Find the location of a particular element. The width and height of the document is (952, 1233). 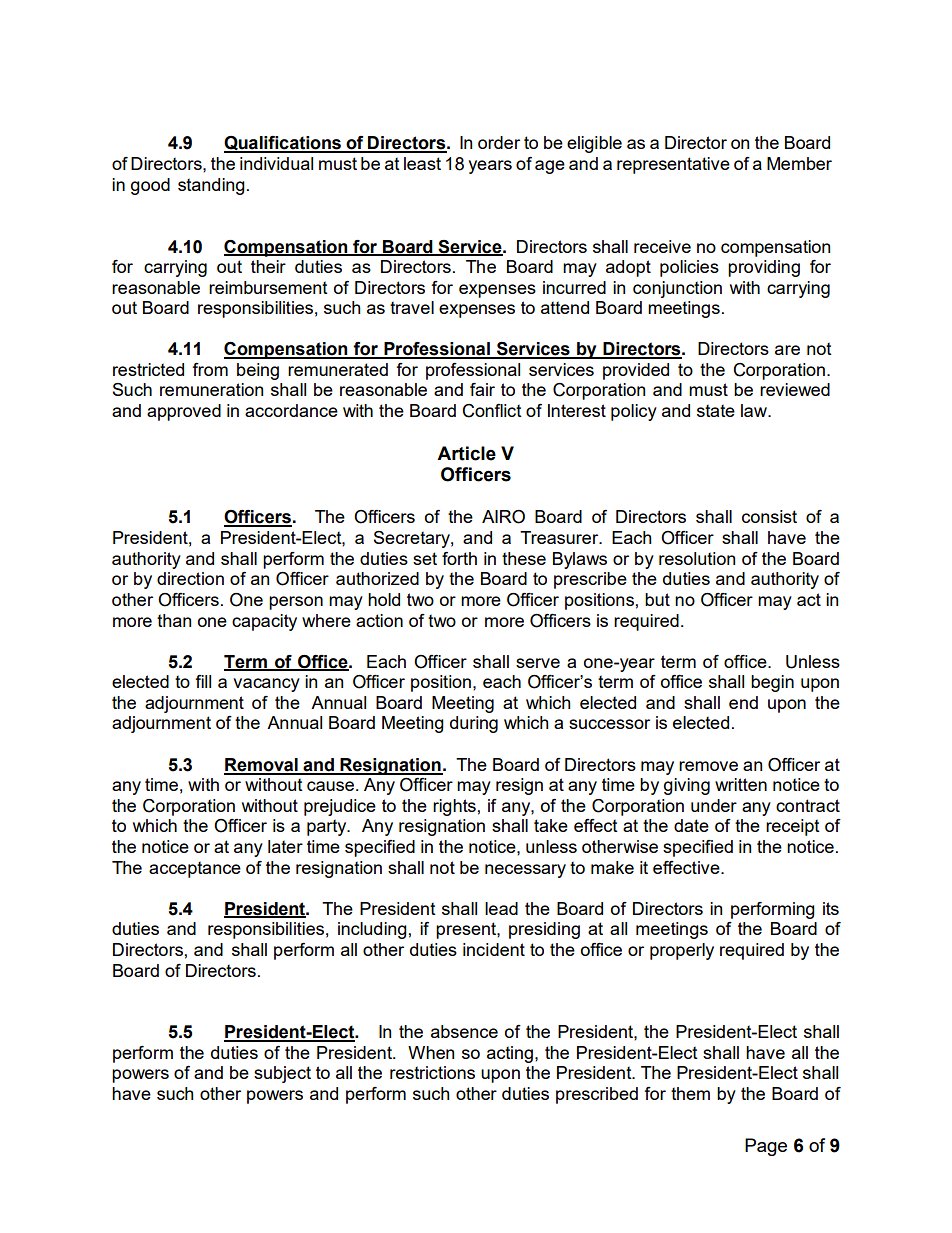

restrictions is located at coordinates (432, 1072).
